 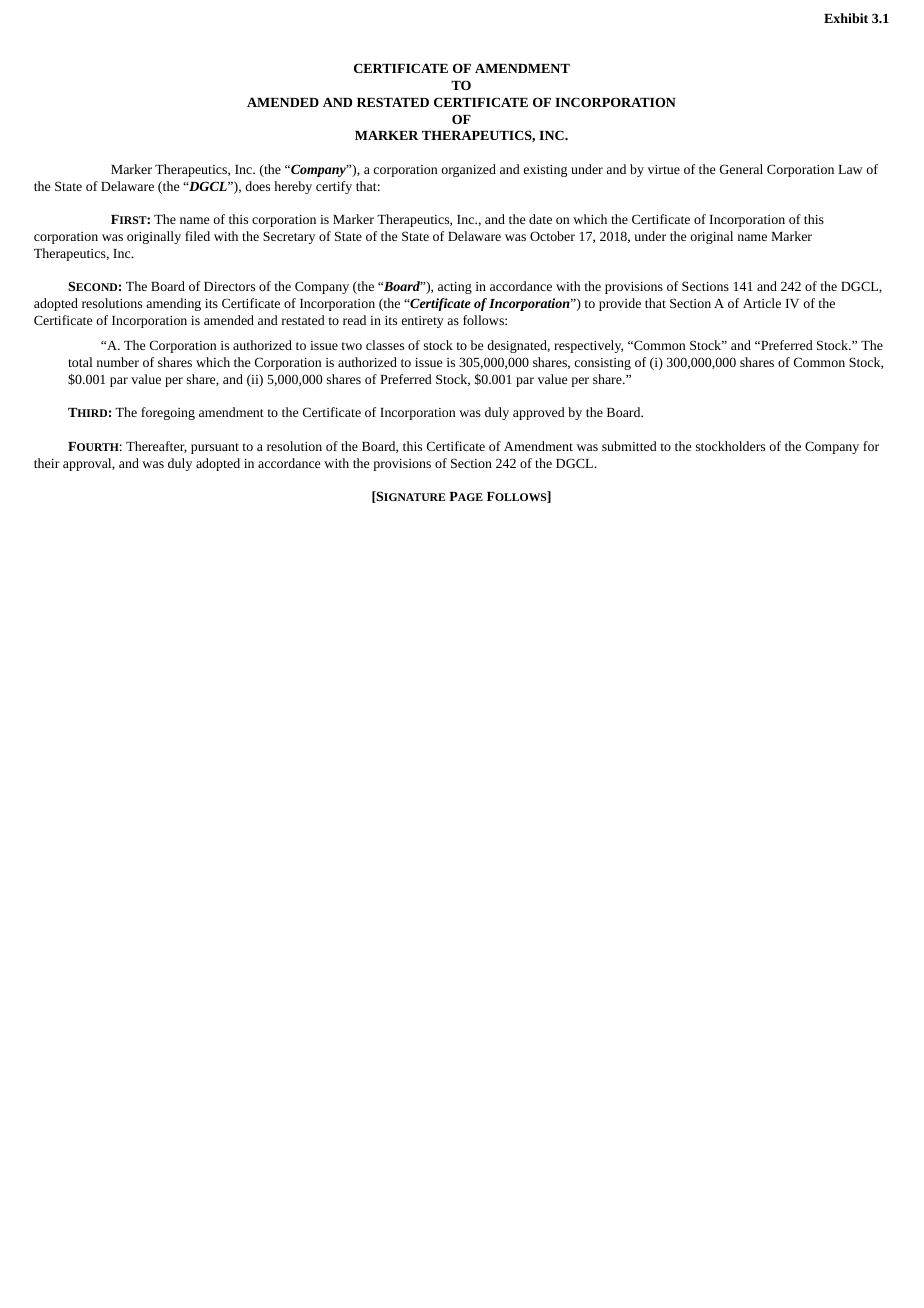 What do you see at coordinates (741, 169) in the document?
I see `General` at bounding box center [741, 169].
